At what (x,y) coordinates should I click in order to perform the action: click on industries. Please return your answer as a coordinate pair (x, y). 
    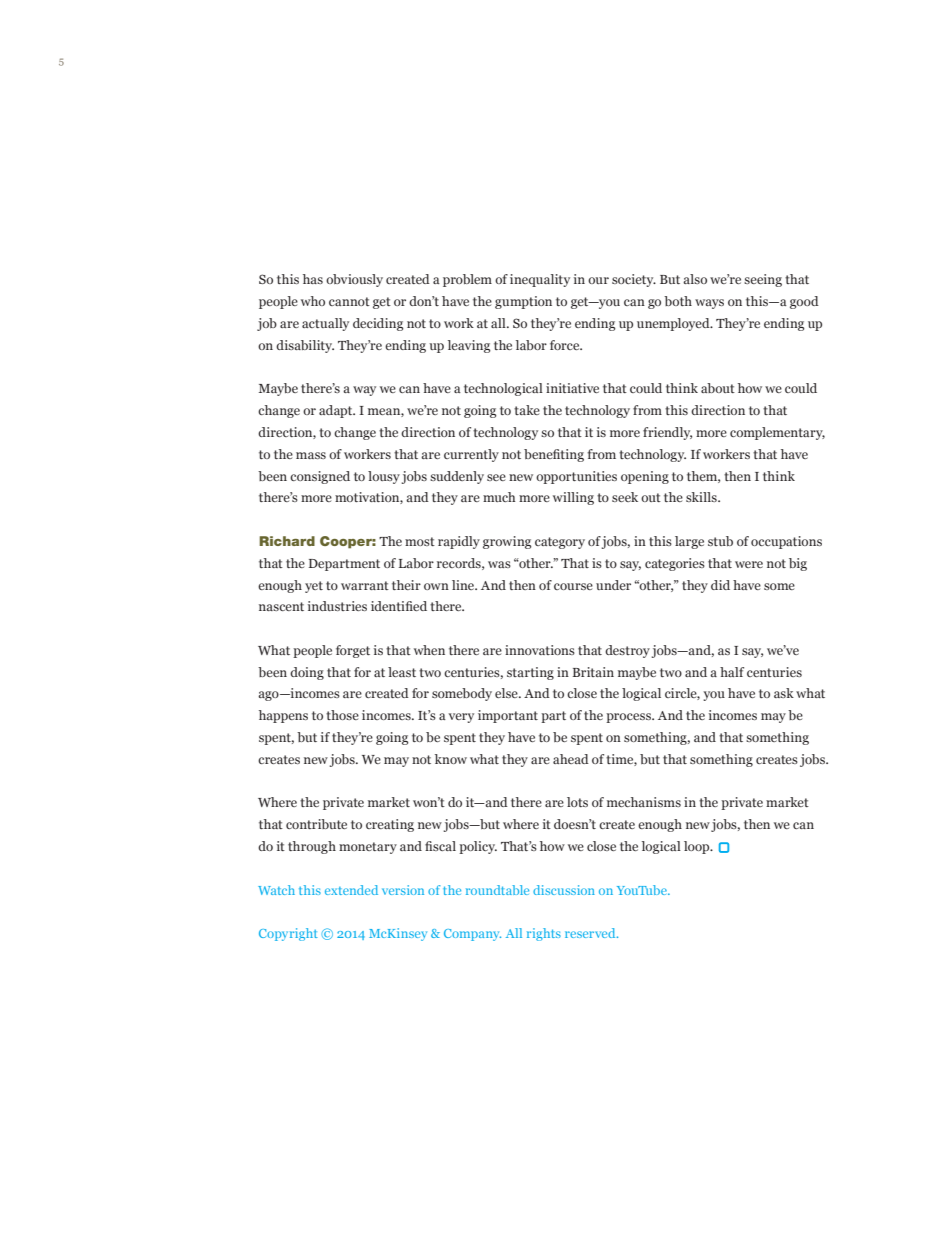
    Looking at the image, I should click on (337, 606).
